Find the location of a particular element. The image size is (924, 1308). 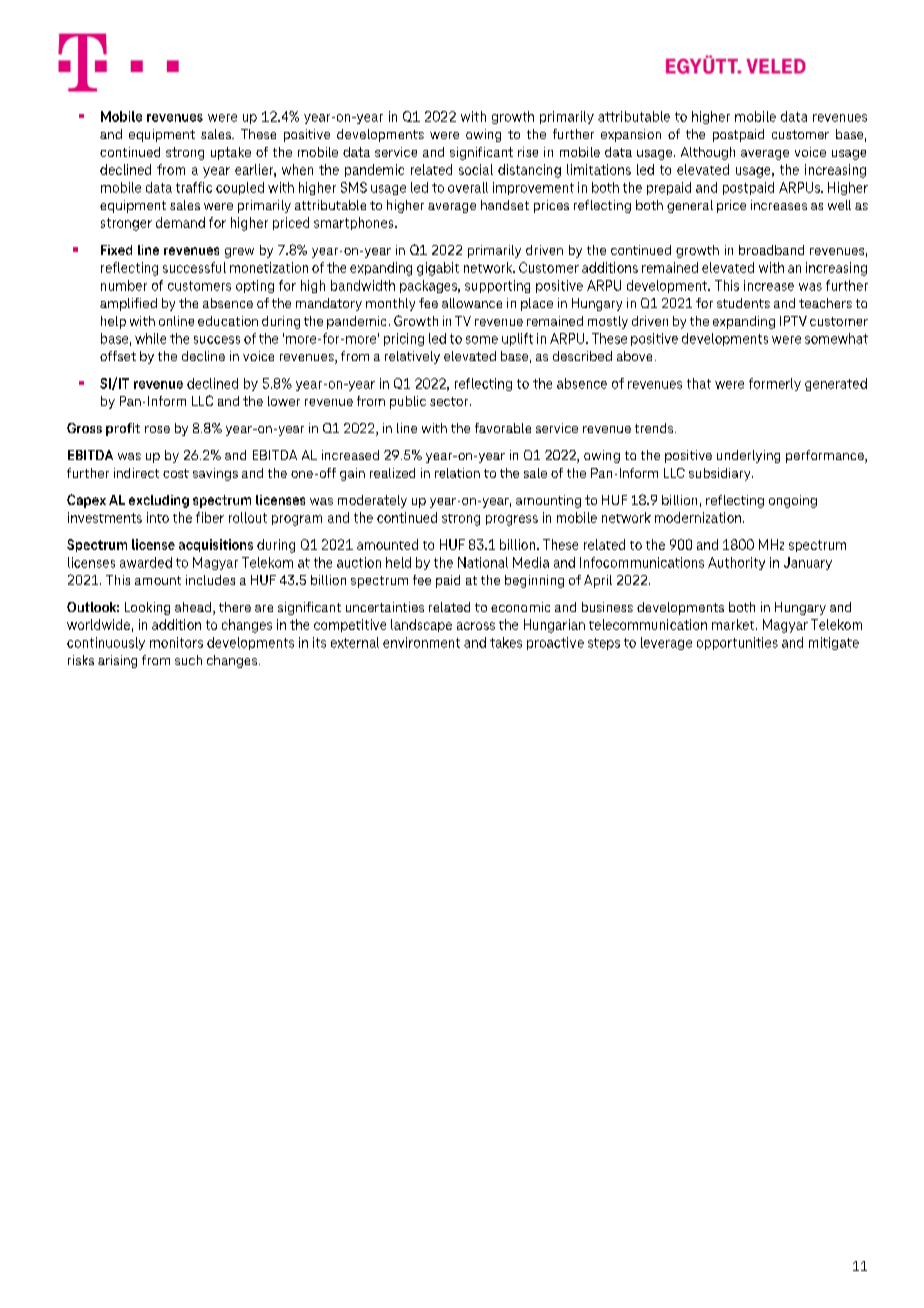

Fixed is located at coordinates (116, 250).
